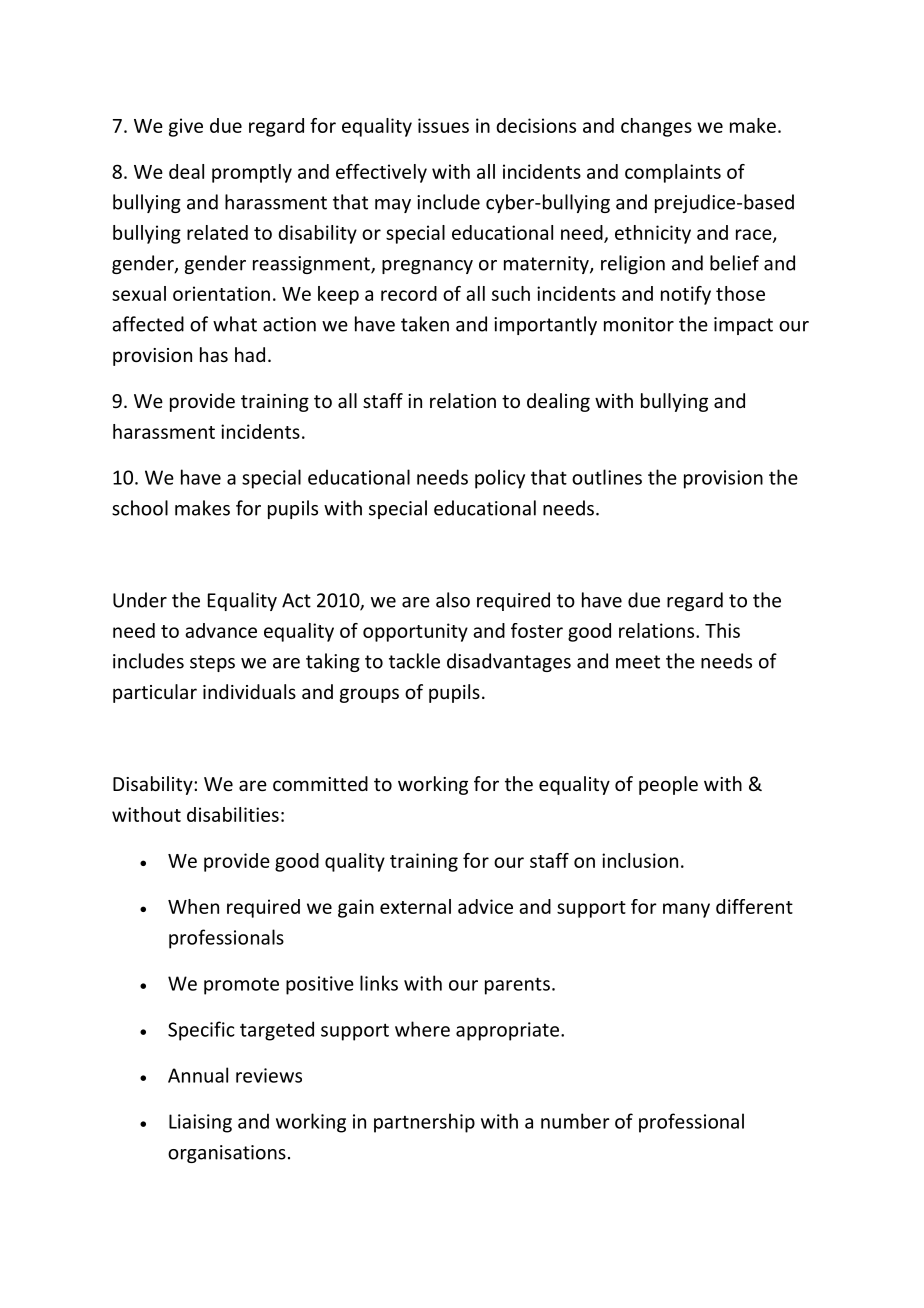 The image size is (924, 1308). I want to click on partnership, so click(424, 1123).
